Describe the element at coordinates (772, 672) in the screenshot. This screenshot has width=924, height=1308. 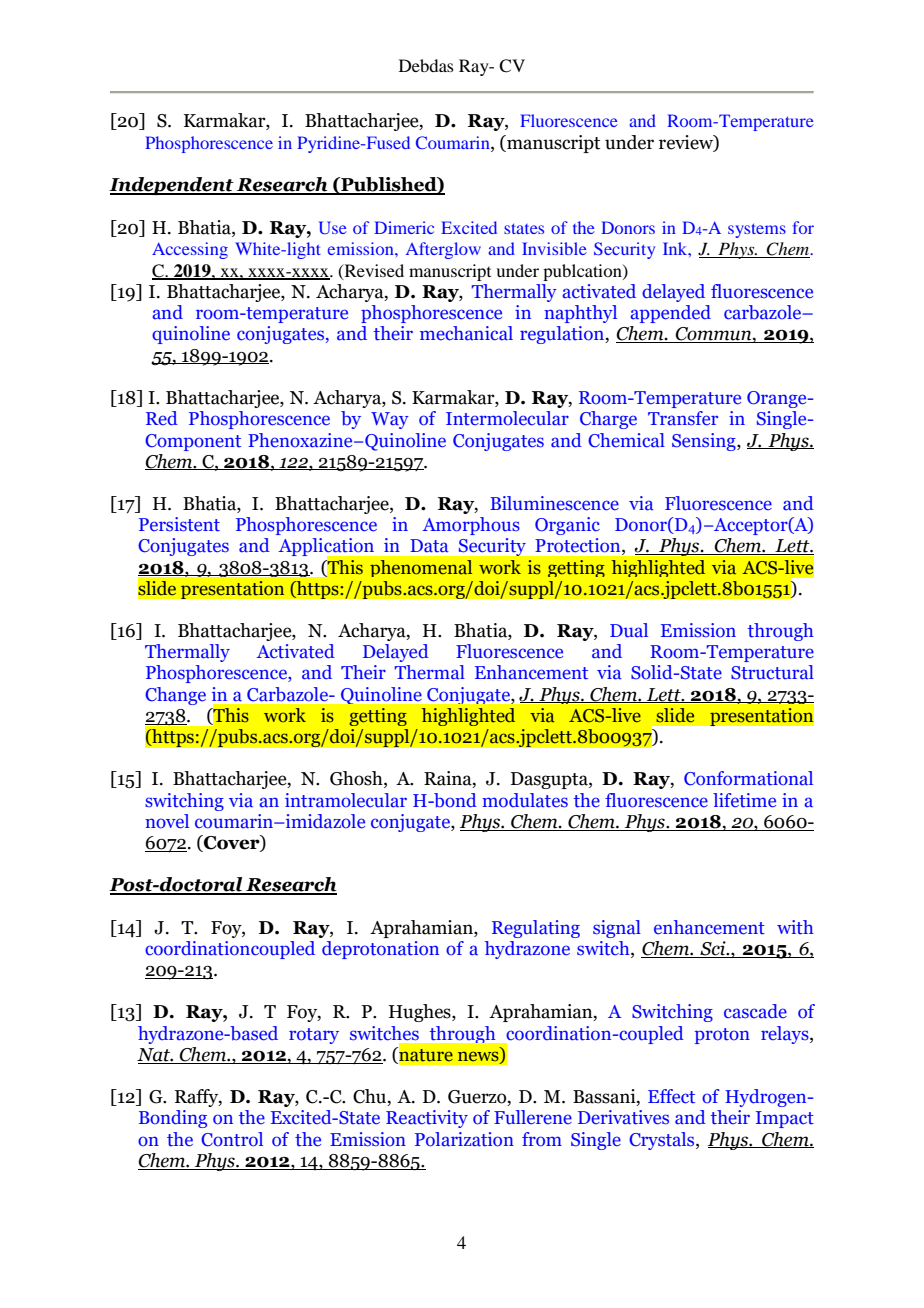
I see `Structural` at that location.
